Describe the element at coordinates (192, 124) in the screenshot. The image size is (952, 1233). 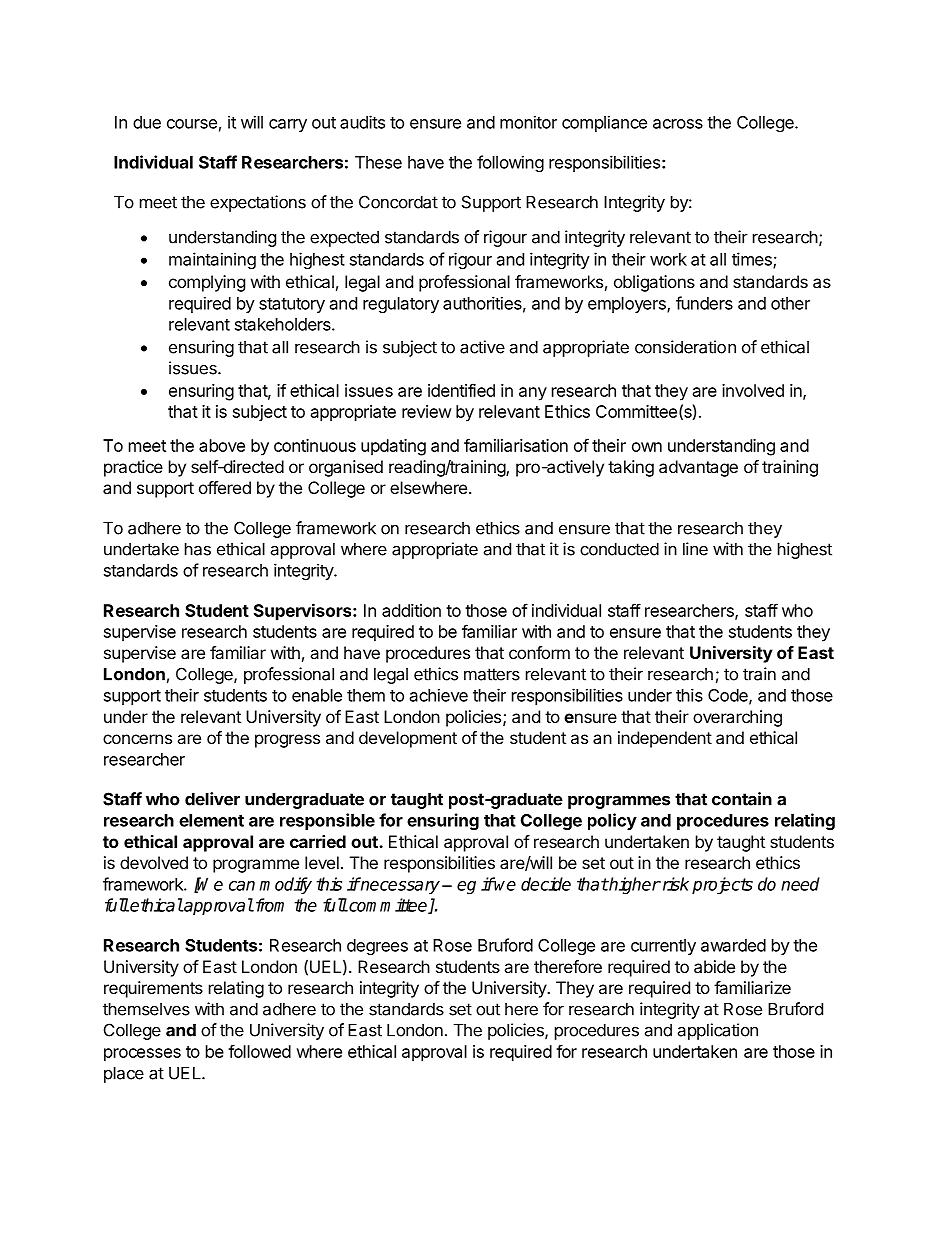
I see `course` at that location.
